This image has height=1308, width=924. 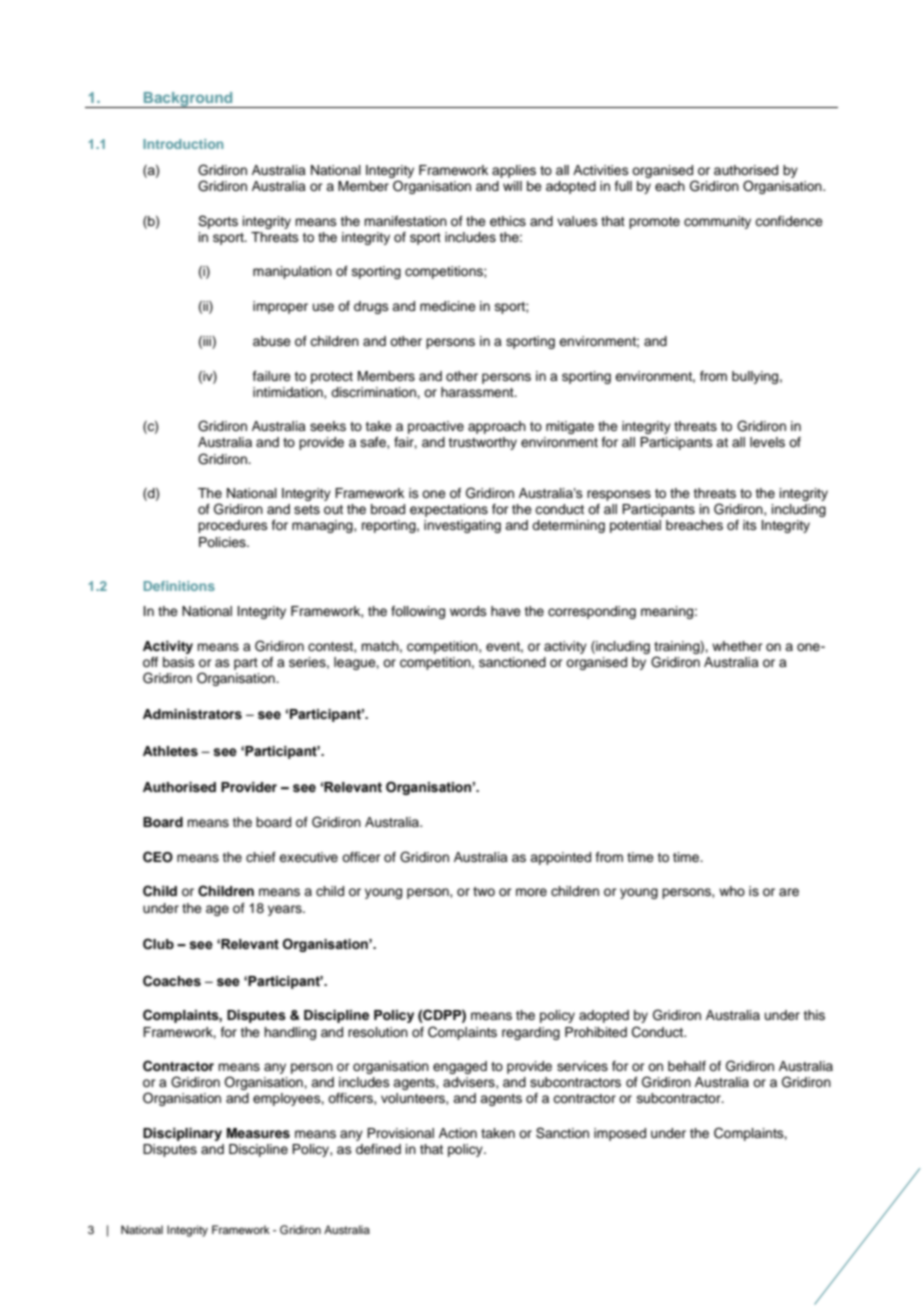 I want to click on appointed, so click(x=560, y=858).
